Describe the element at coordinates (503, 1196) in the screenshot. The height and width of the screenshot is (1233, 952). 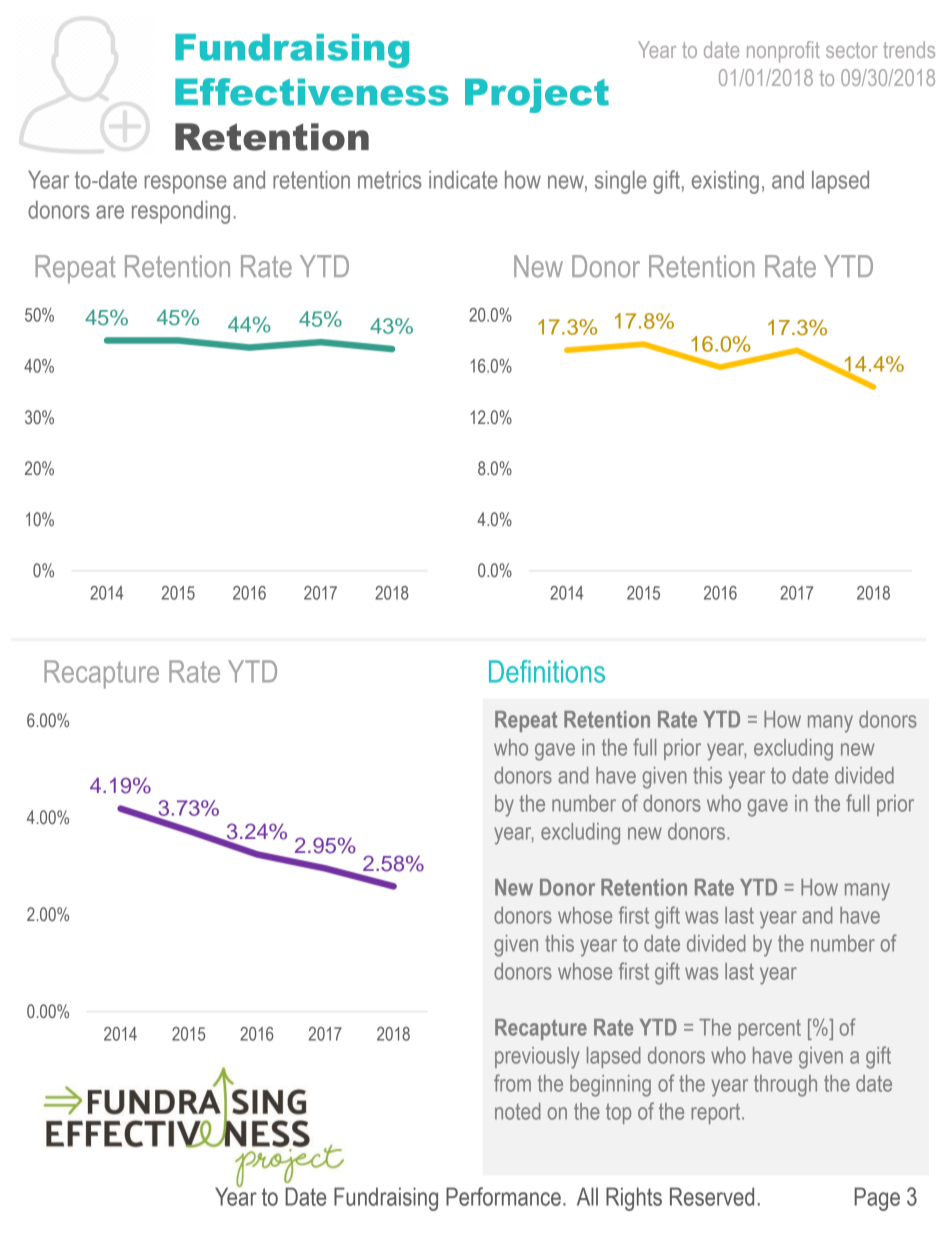
I see `Performance` at that location.
